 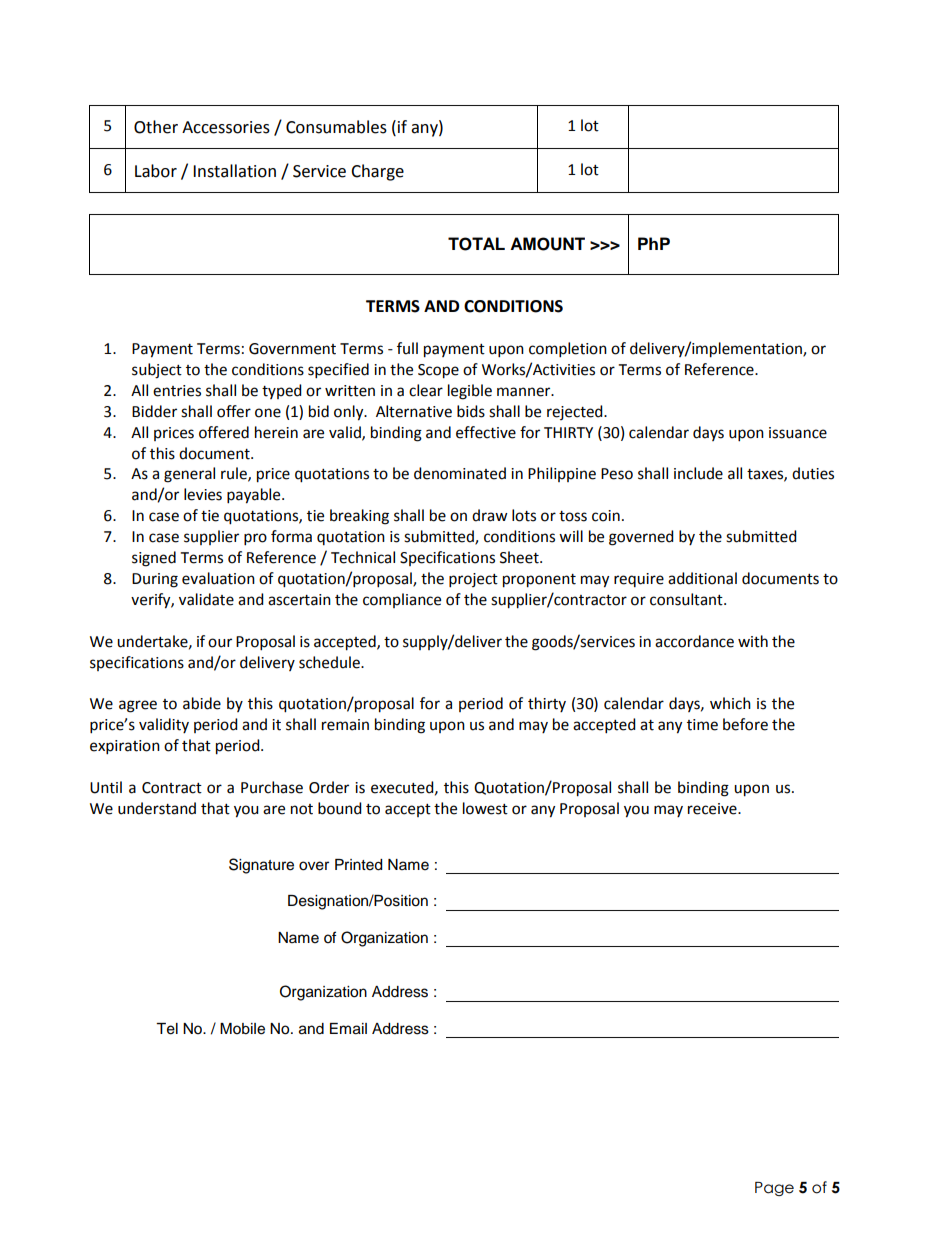 What do you see at coordinates (402, 600) in the screenshot?
I see `compliance` at bounding box center [402, 600].
